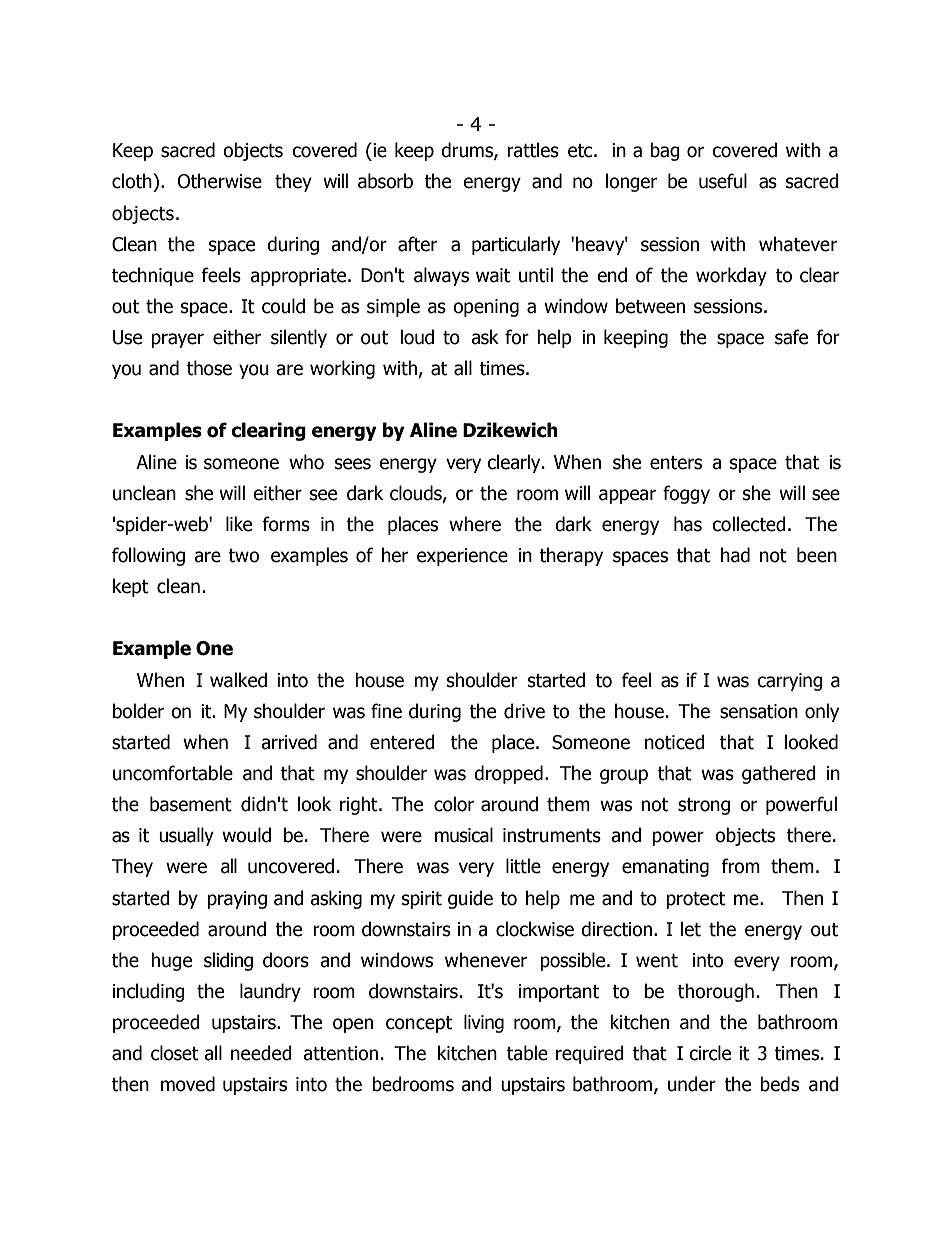 Image resolution: width=952 pixels, height=1233 pixels. I want to click on useful, so click(723, 181).
